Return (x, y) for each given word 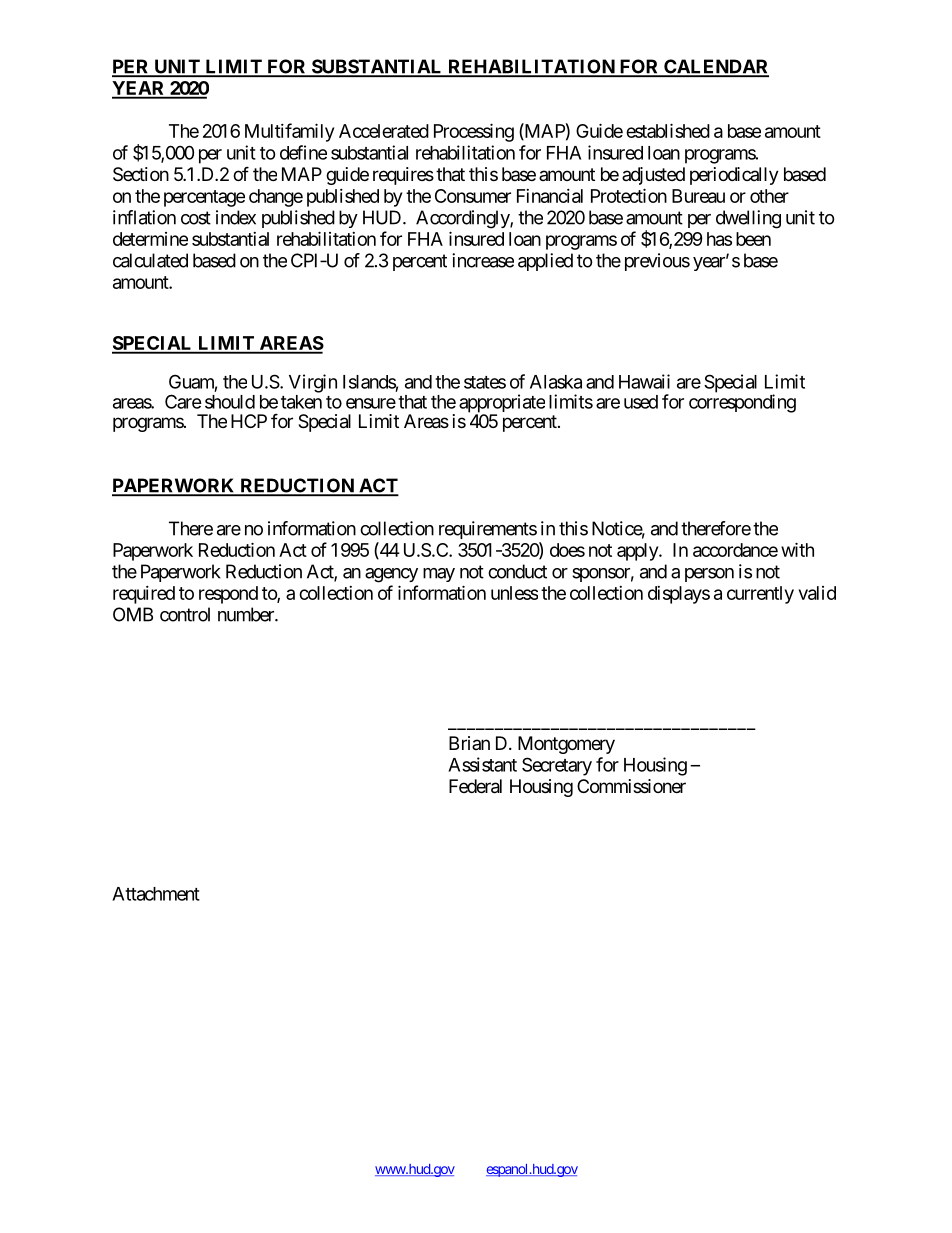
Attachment (156, 894)
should (230, 402)
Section (141, 174)
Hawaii (644, 381)
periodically (734, 176)
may (439, 575)
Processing (474, 132)
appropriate (502, 404)
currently (760, 595)
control (185, 614)
